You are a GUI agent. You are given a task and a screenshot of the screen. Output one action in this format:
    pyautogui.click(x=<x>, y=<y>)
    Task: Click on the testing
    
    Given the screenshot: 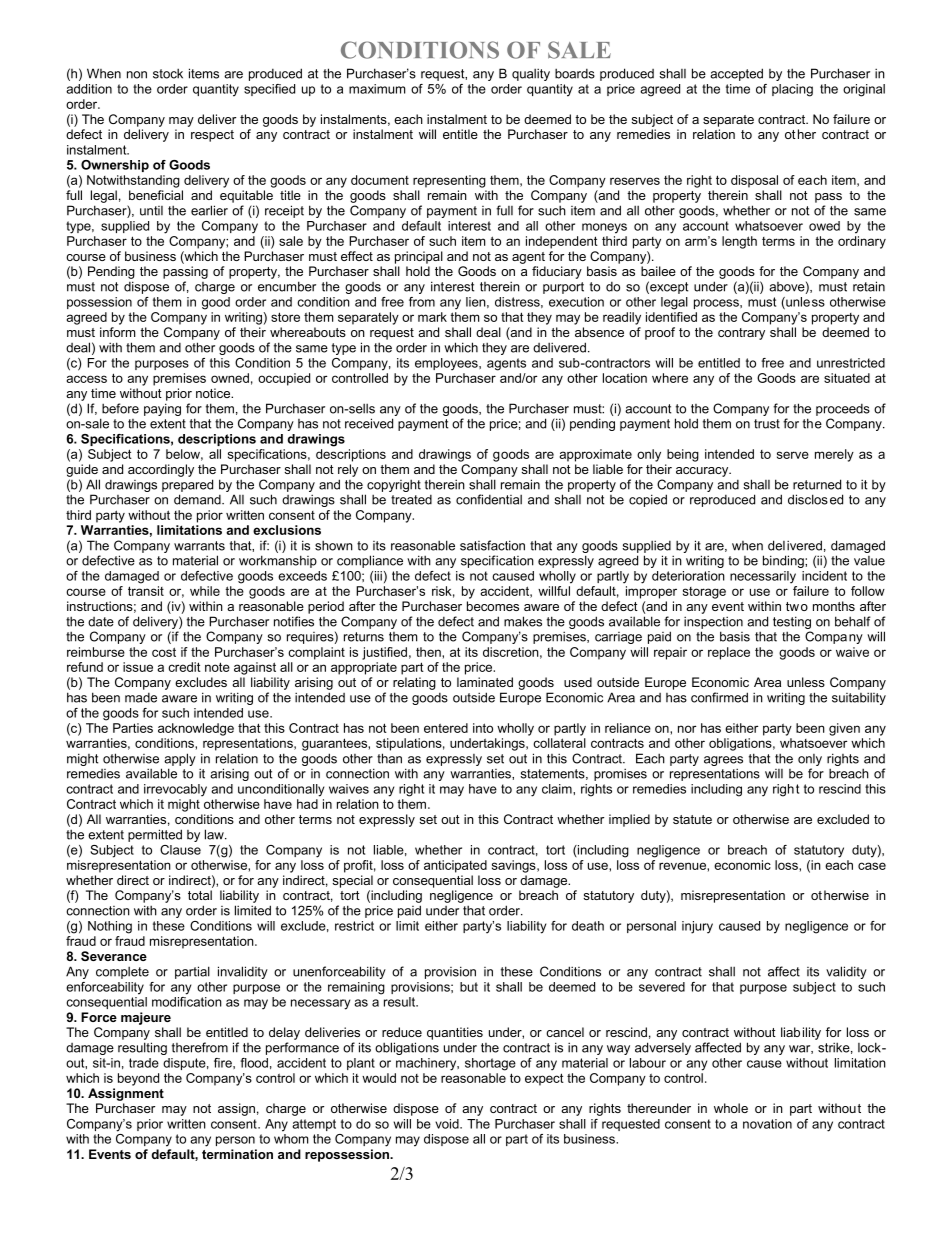 What is the action you would take?
    pyautogui.click(x=792, y=624)
